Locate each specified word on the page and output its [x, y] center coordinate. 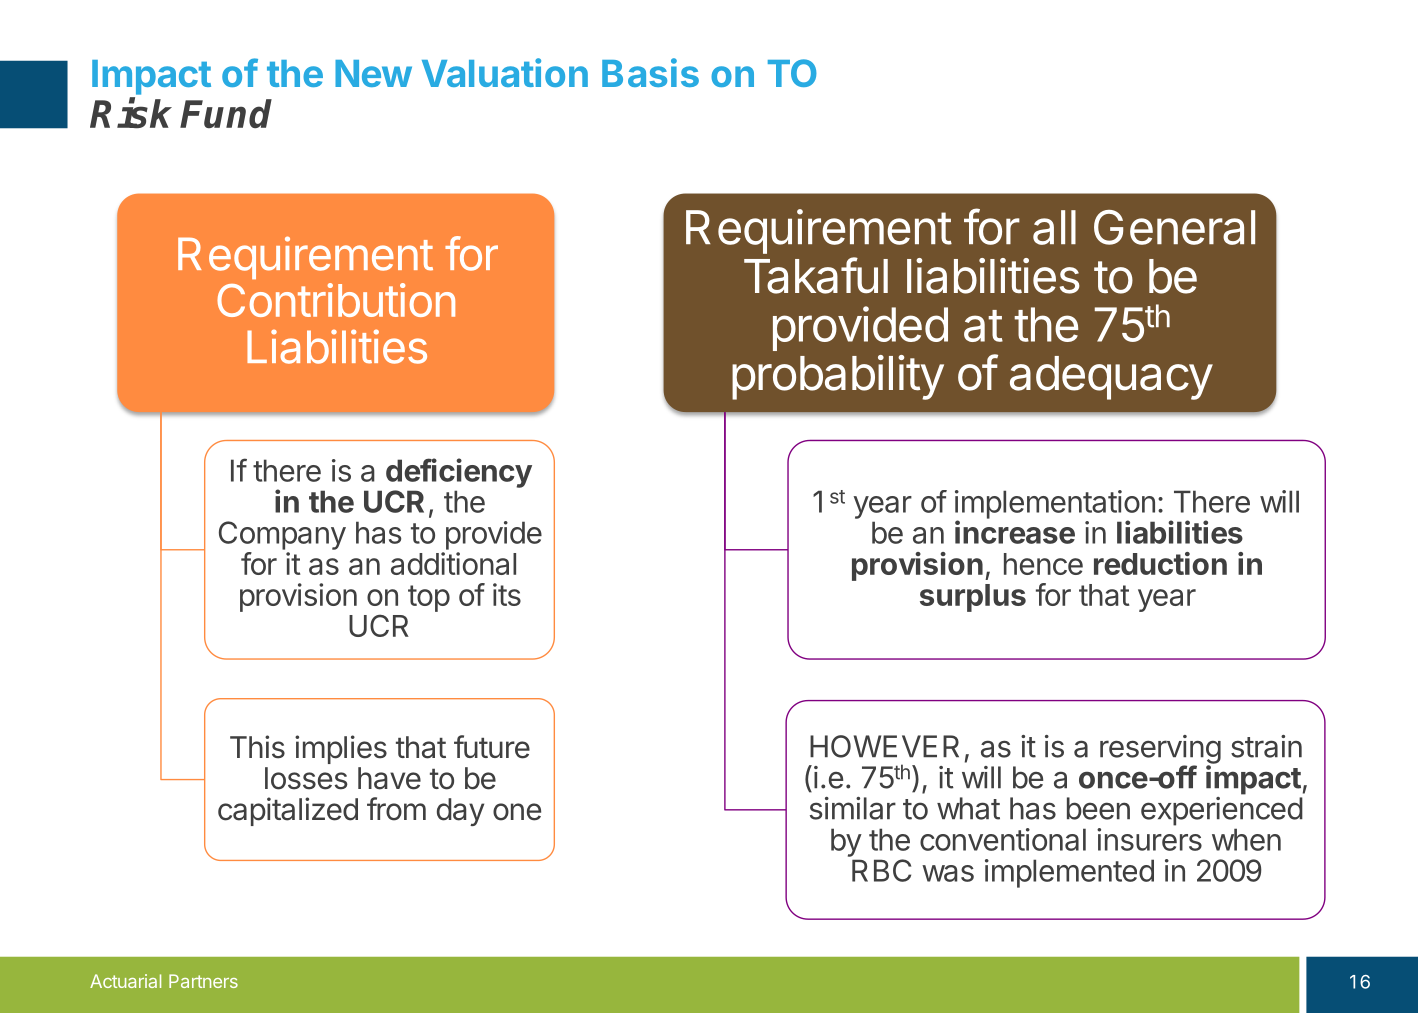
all [1054, 227]
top [429, 598]
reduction [1160, 563]
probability [838, 377]
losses [306, 778]
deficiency [459, 473]
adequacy [1111, 378]
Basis [650, 72]
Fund [226, 113]
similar [853, 808]
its [507, 594]
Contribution [336, 300]
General [1174, 227]
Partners [203, 981]
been [1098, 808]
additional [453, 563]
